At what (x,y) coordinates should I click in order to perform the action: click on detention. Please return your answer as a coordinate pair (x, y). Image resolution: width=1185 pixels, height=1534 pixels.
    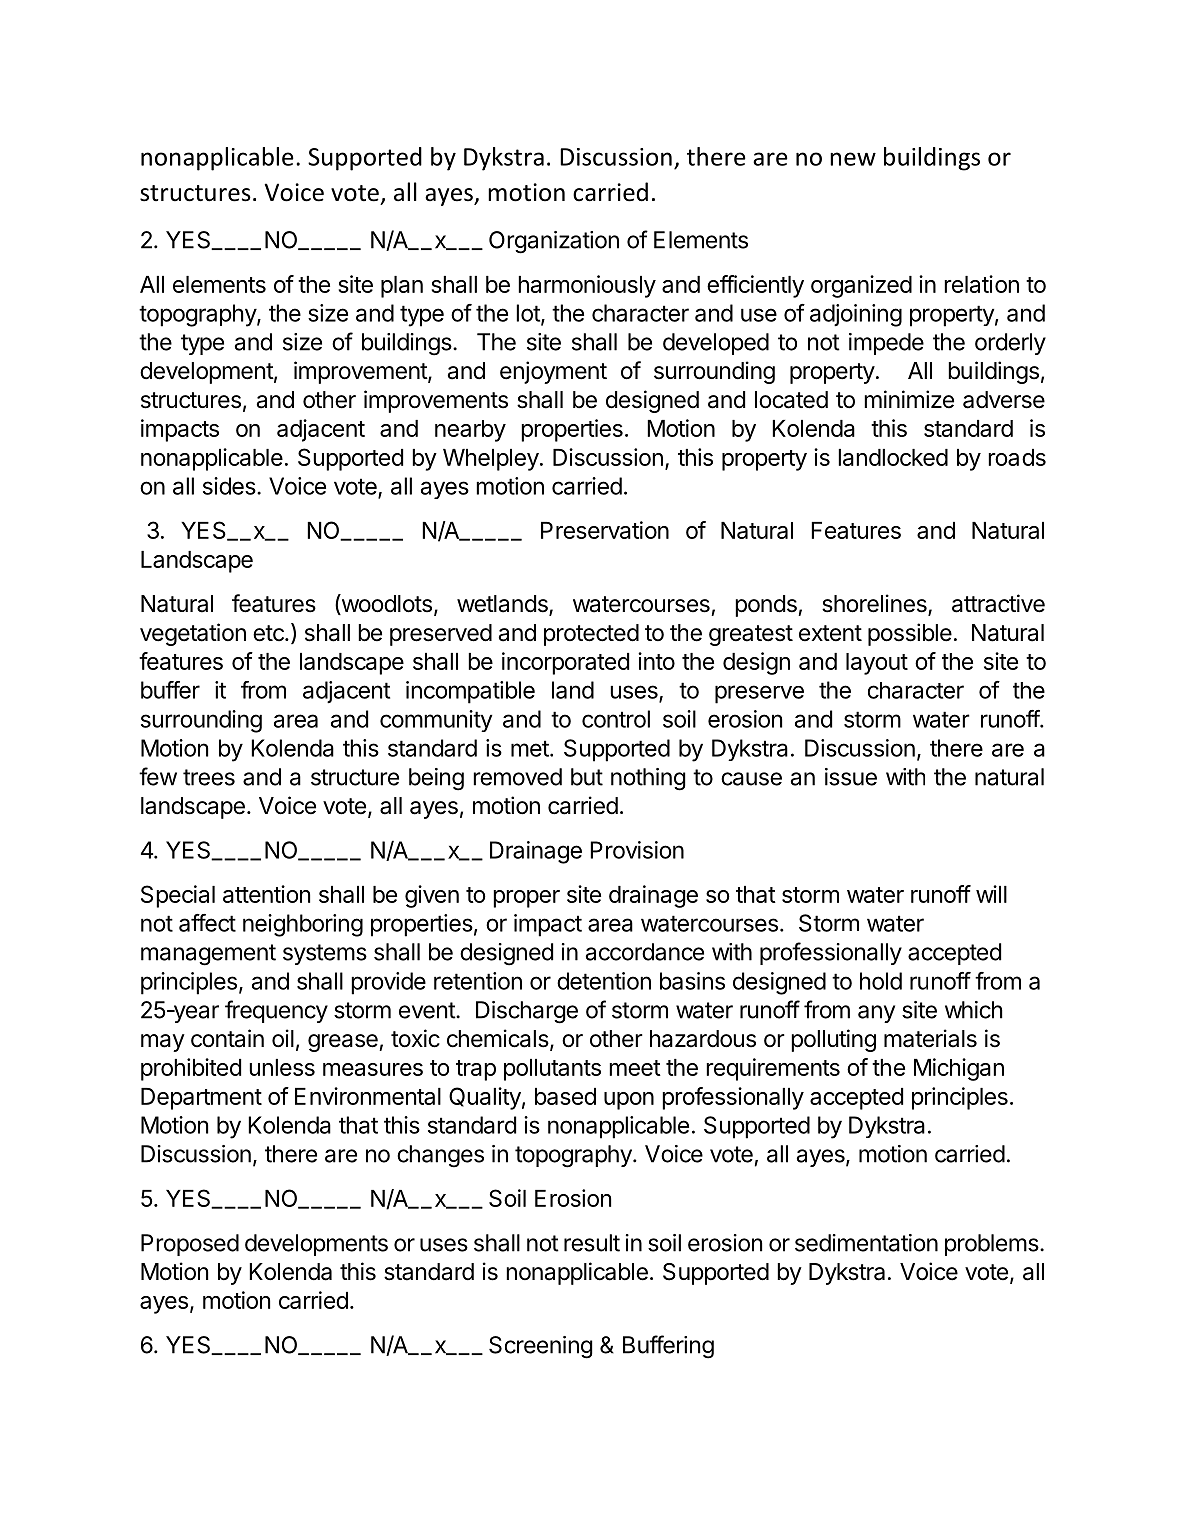
    Looking at the image, I should click on (604, 981).
